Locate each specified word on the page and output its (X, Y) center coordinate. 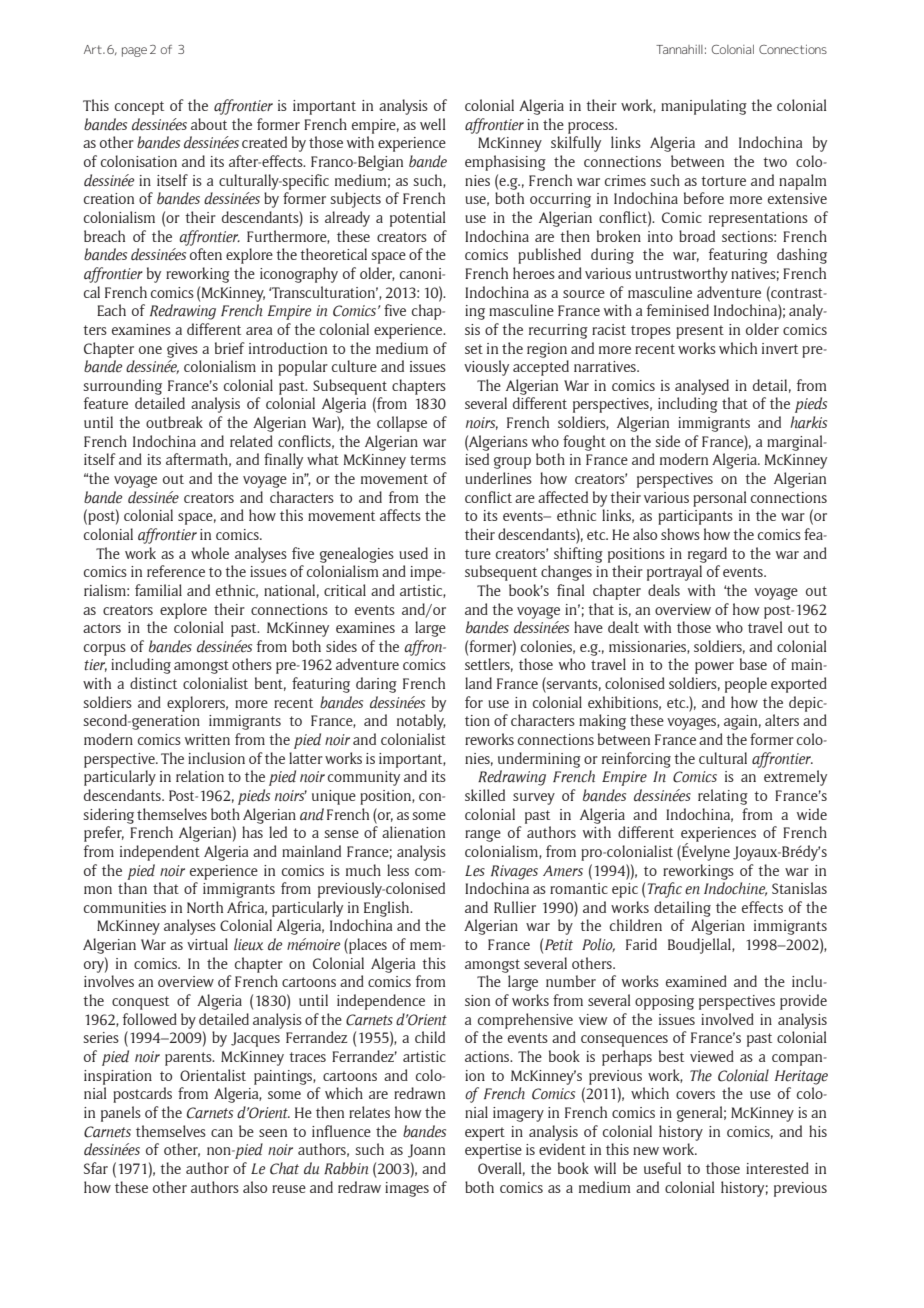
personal (720, 499)
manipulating (704, 107)
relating (723, 797)
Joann (426, 1151)
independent (160, 853)
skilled (485, 795)
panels (121, 1114)
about (209, 124)
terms (428, 460)
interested (777, 1168)
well (433, 124)
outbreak (174, 422)
